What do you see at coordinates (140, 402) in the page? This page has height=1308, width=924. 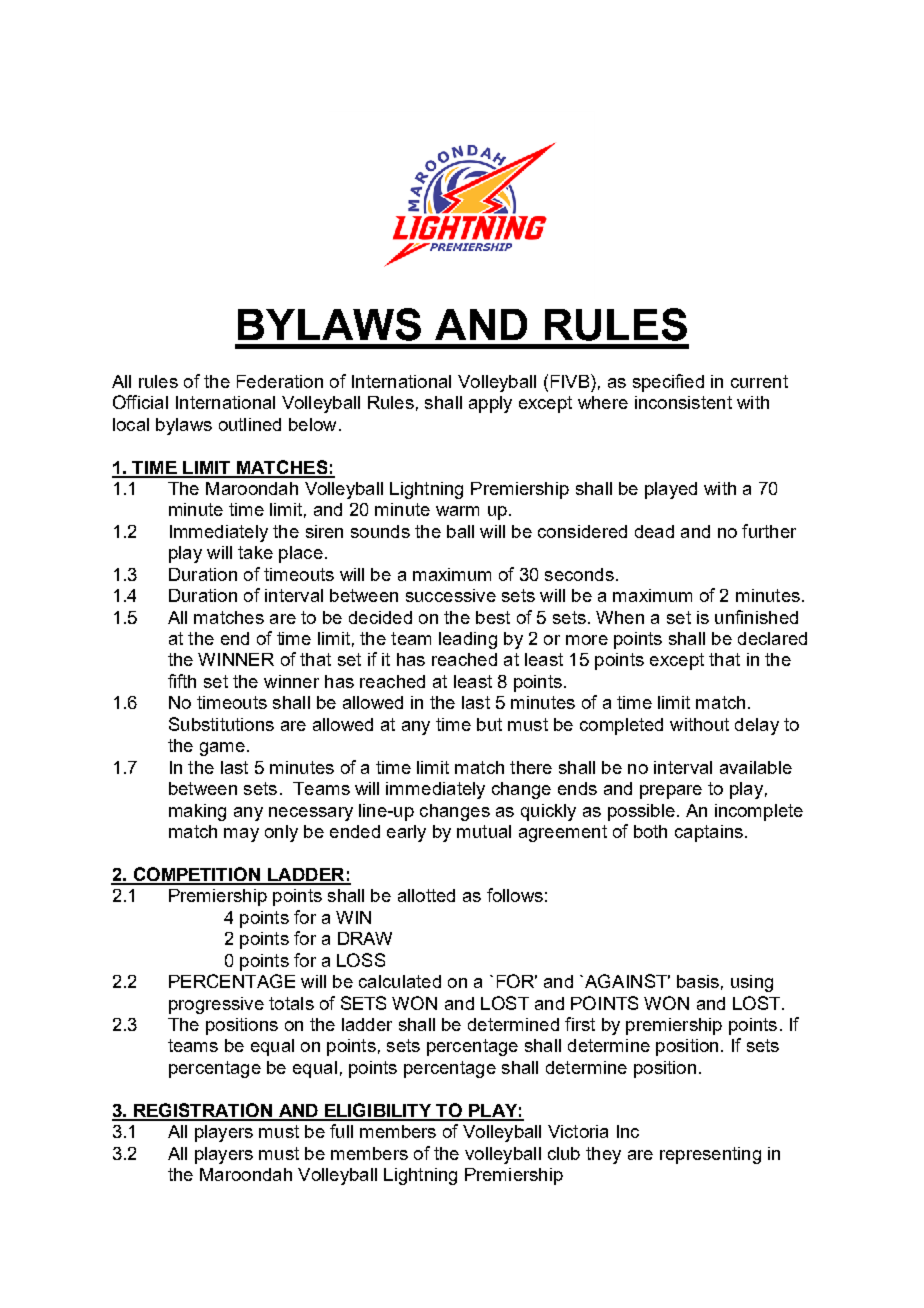 I see `Official` at bounding box center [140, 402].
